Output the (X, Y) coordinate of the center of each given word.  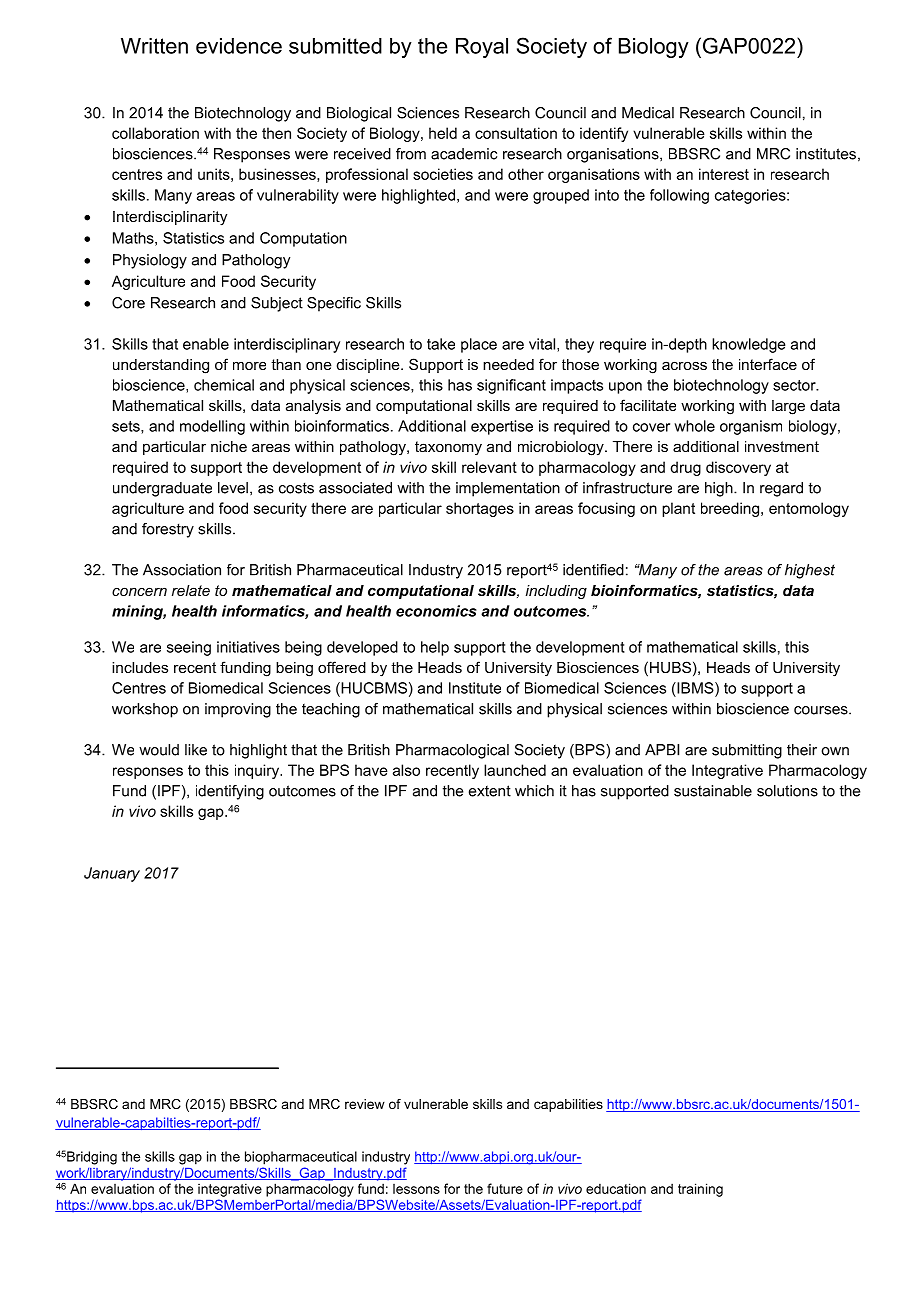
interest (724, 174)
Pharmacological (452, 751)
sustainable (713, 791)
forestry (168, 530)
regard (781, 489)
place (479, 345)
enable (206, 344)
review (365, 1104)
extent (490, 791)
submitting (747, 751)
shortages (480, 509)
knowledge (749, 345)
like (196, 750)
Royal (482, 48)
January (112, 874)
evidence (239, 46)
